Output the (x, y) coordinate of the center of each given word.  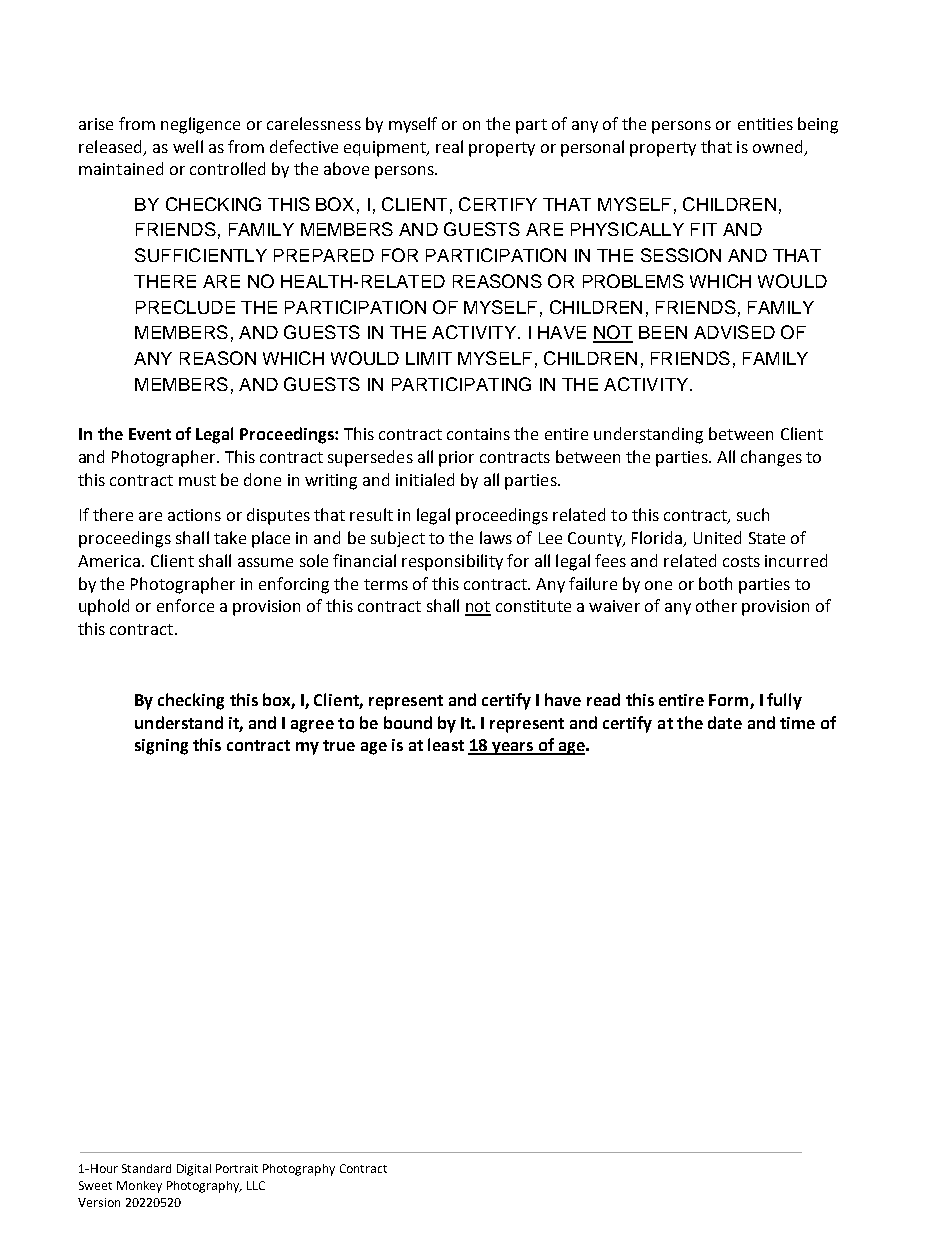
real (449, 146)
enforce (185, 605)
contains (478, 434)
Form (728, 700)
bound (408, 722)
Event (150, 434)
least (446, 744)
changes (771, 458)
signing (161, 747)
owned (777, 146)
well (188, 146)
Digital (194, 1170)
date (725, 722)
